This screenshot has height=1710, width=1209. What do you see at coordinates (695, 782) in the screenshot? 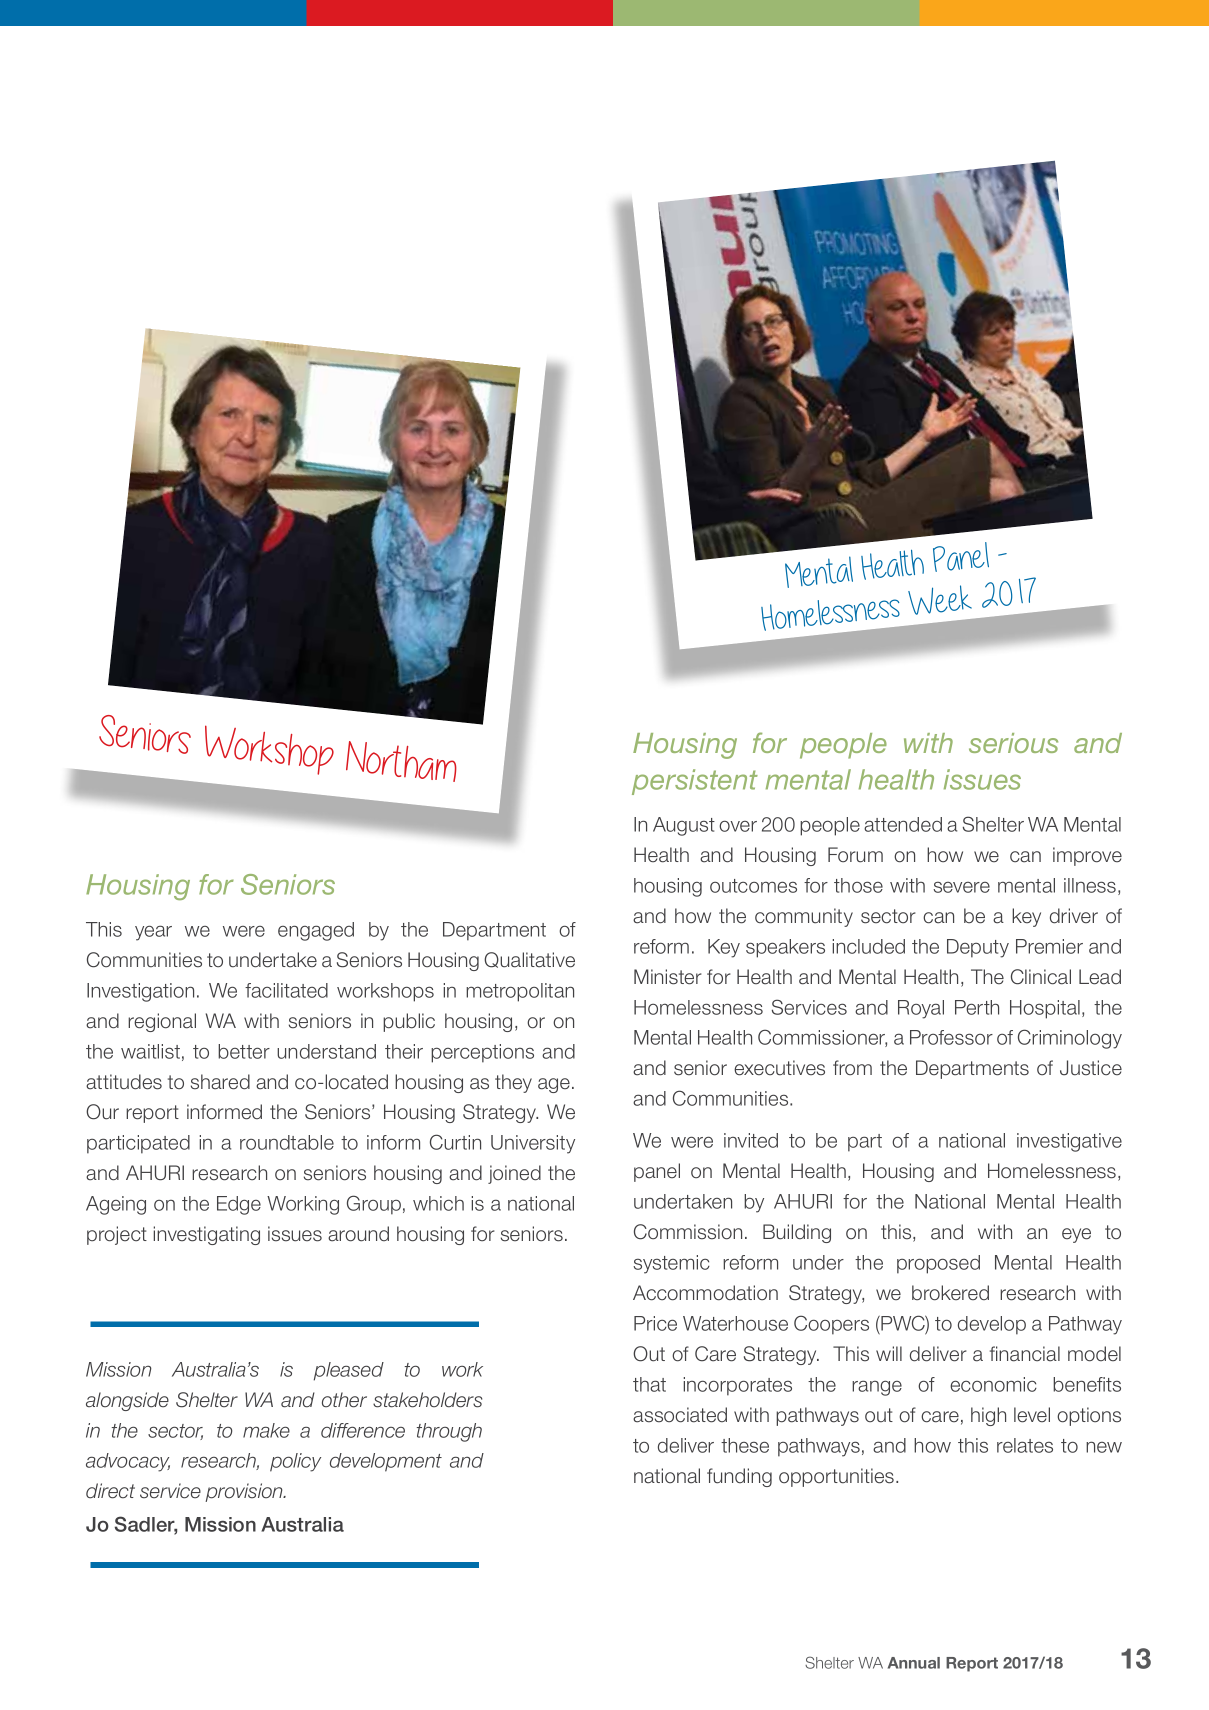
I see `persistent` at bounding box center [695, 782].
